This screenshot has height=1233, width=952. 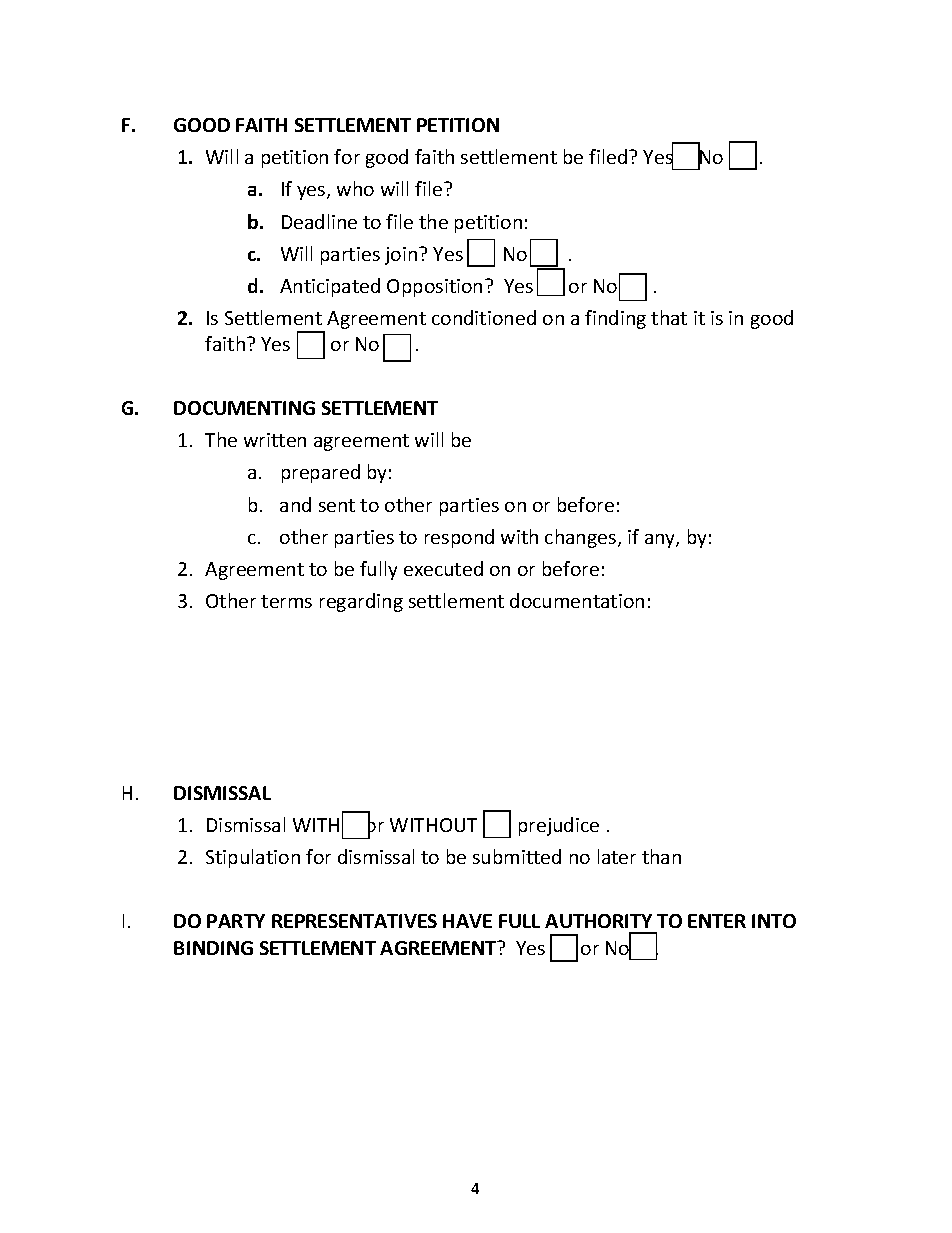 What do you see at coordinates (236, 921) in the screenshot?
I see `PARTY` at bounding box center [236, 921].
